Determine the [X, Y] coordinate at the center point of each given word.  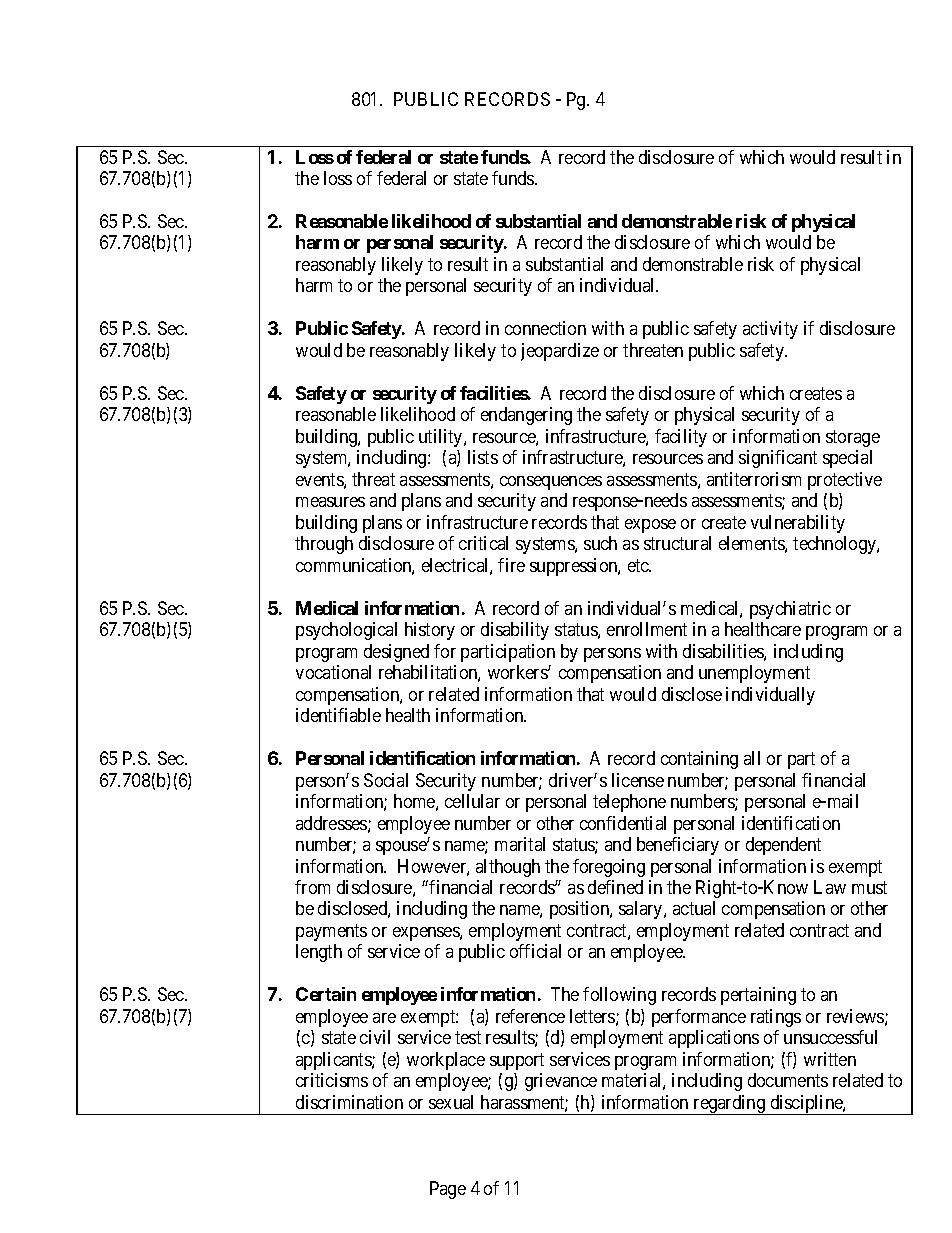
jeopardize [560, 352]
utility [442, 438]
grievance [561, 1082]
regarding [729, 1105]
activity [770, 330]
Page [448, 1190]
